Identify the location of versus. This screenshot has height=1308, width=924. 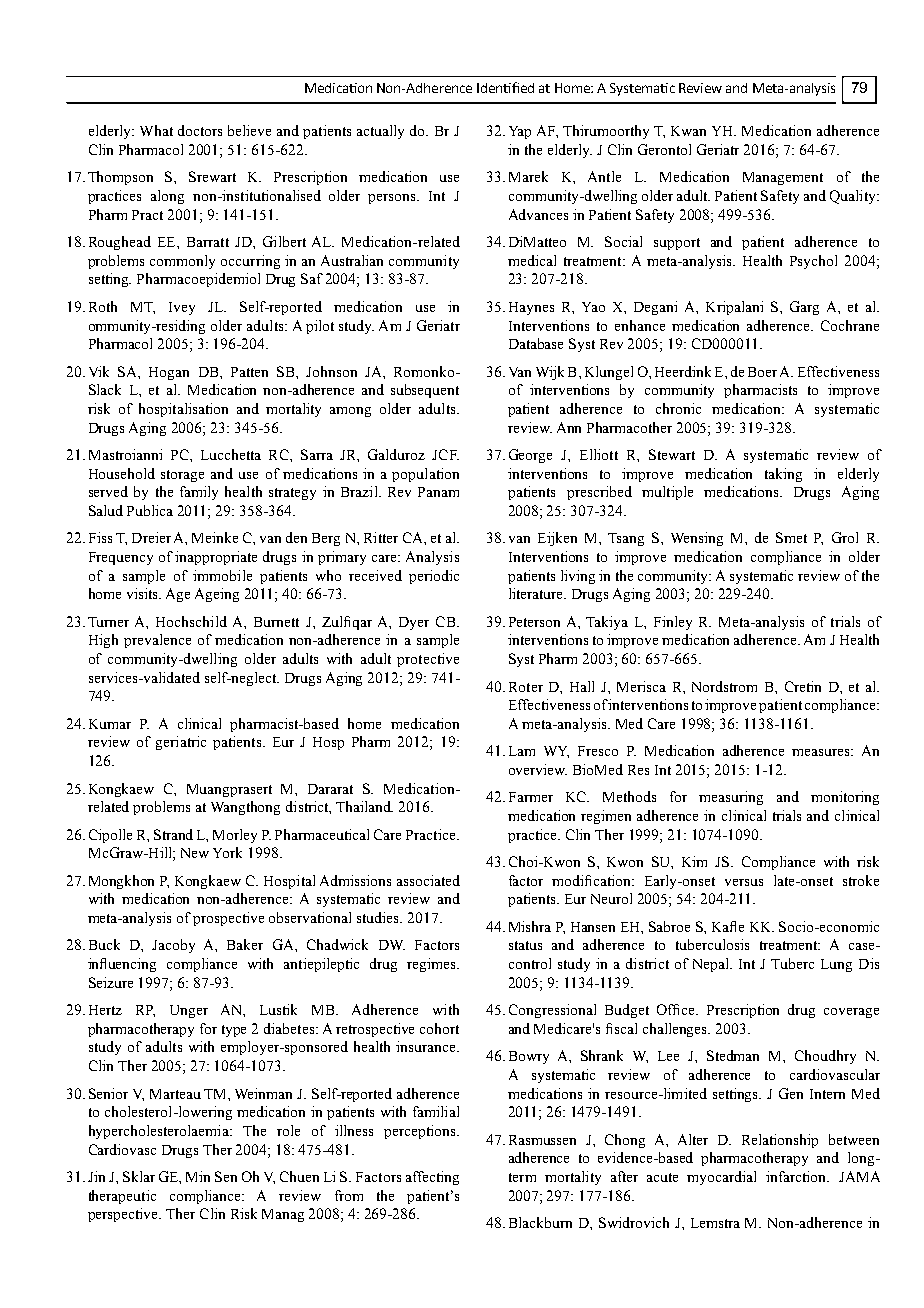
(744, 882).
